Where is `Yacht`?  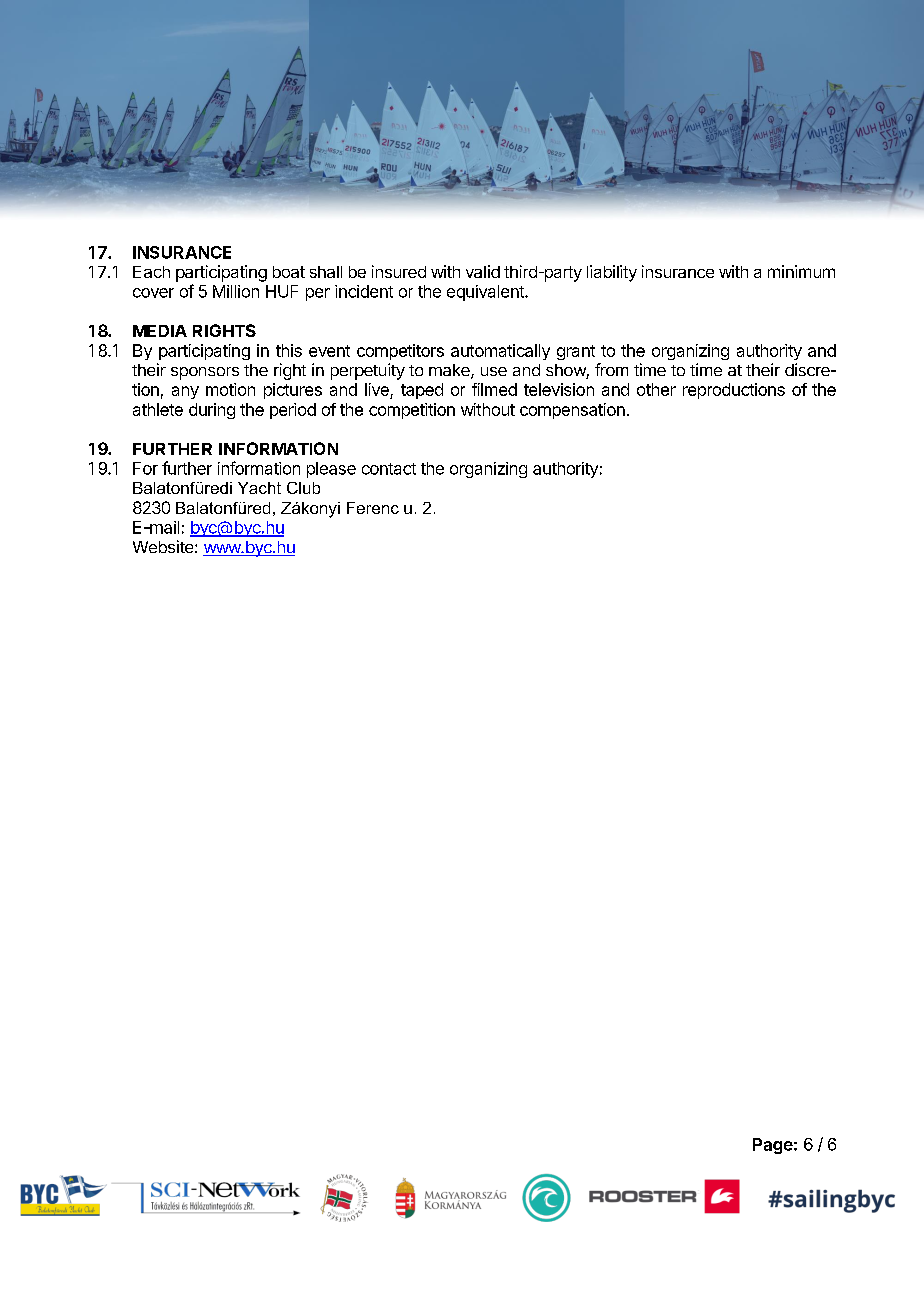 Yacht is located at coordinates (259, 488).
